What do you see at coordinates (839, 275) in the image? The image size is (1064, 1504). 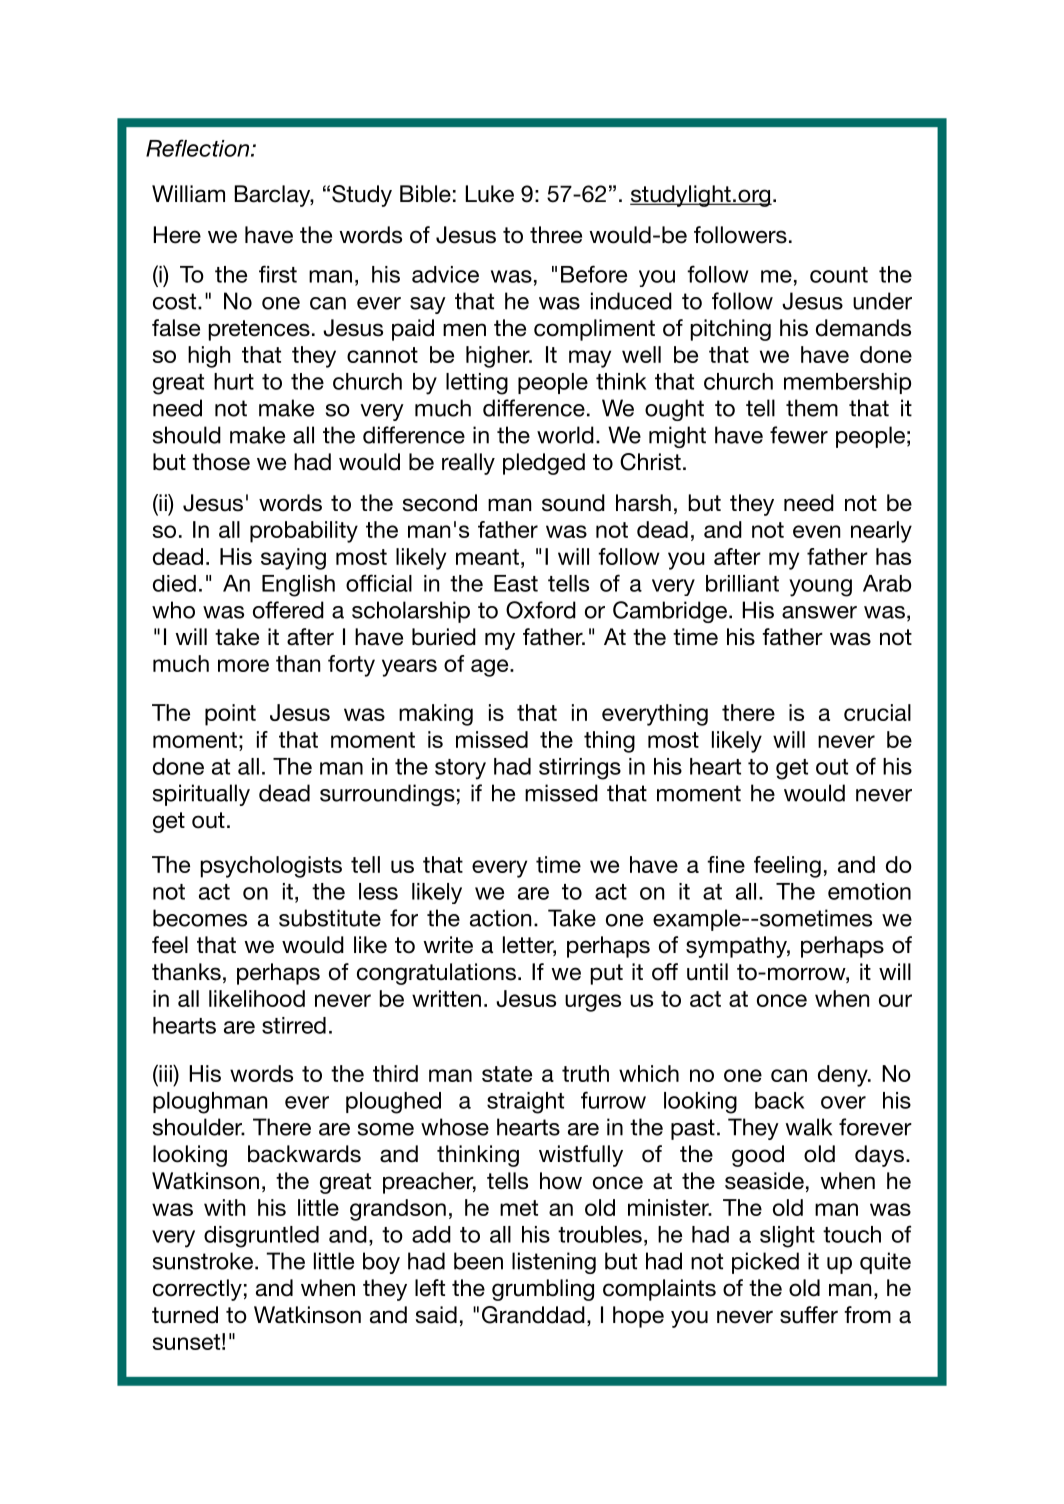 I see `count` at bounding box center [839, 275].
